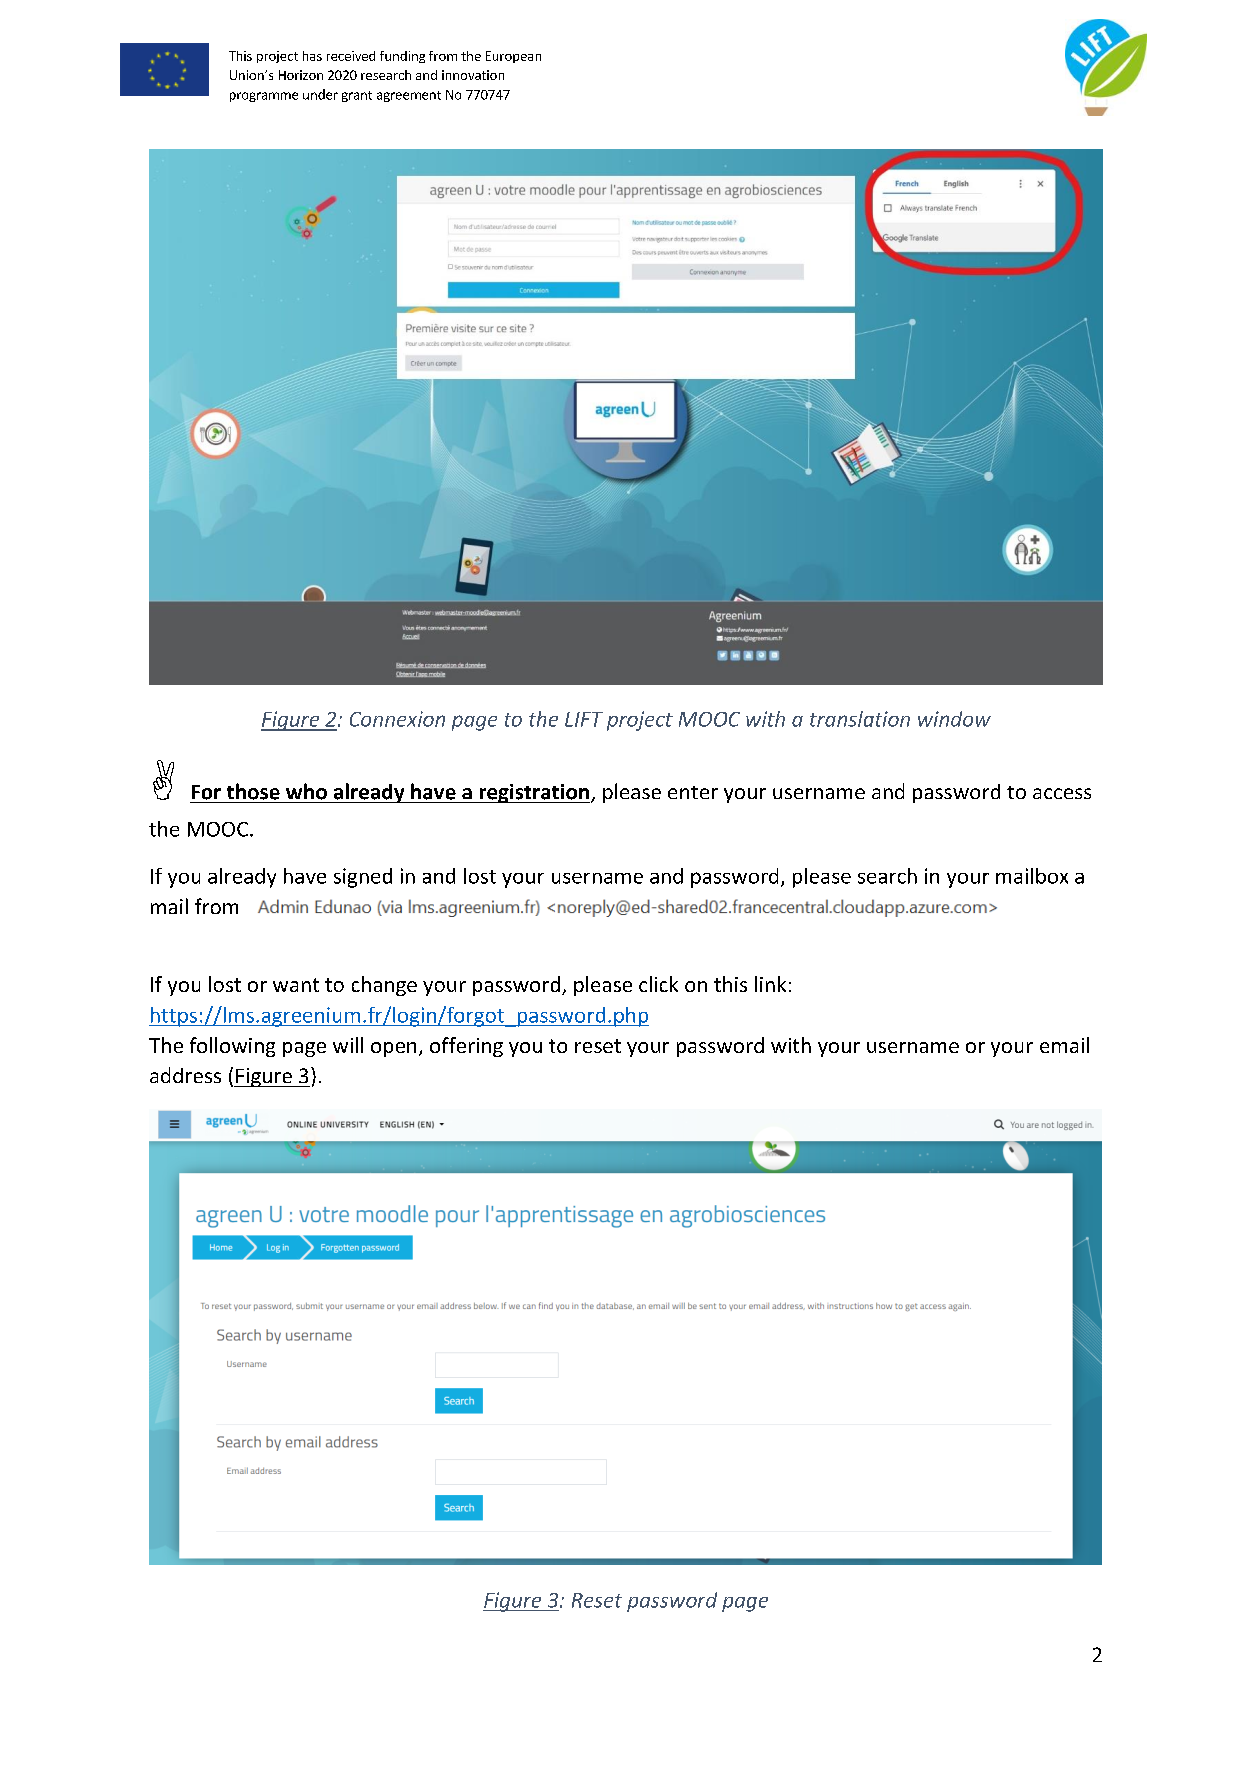 This image has width=1252, height=1771. What do you see at coordinates (306, 791) in the image?
I see `who` at bounding box center [306, 791].
